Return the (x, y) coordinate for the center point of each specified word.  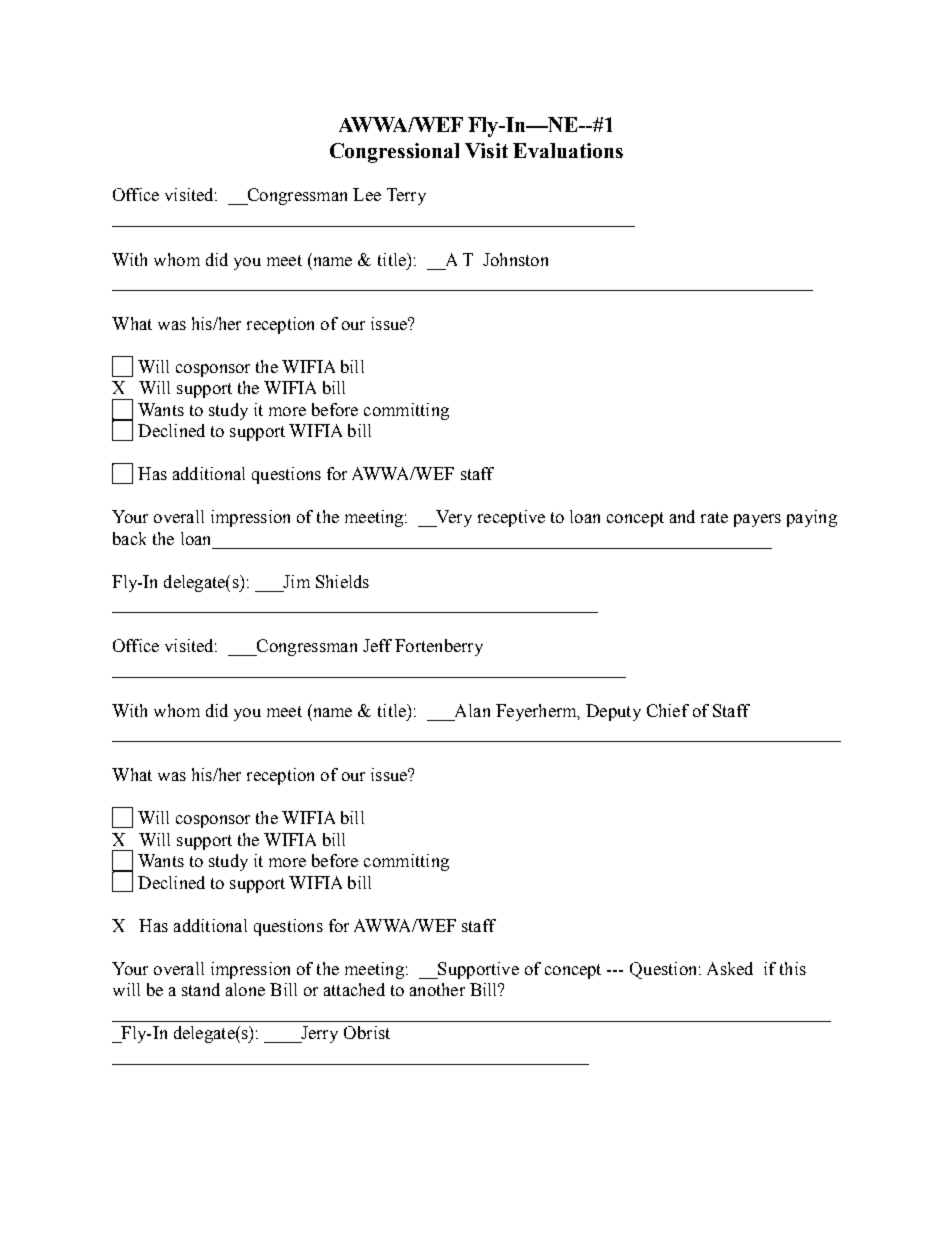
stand (201, 989)
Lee (367, 194)
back (129, 538)
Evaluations (568, 150)
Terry (406, 196)
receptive (511, 518)
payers (757, 520)
